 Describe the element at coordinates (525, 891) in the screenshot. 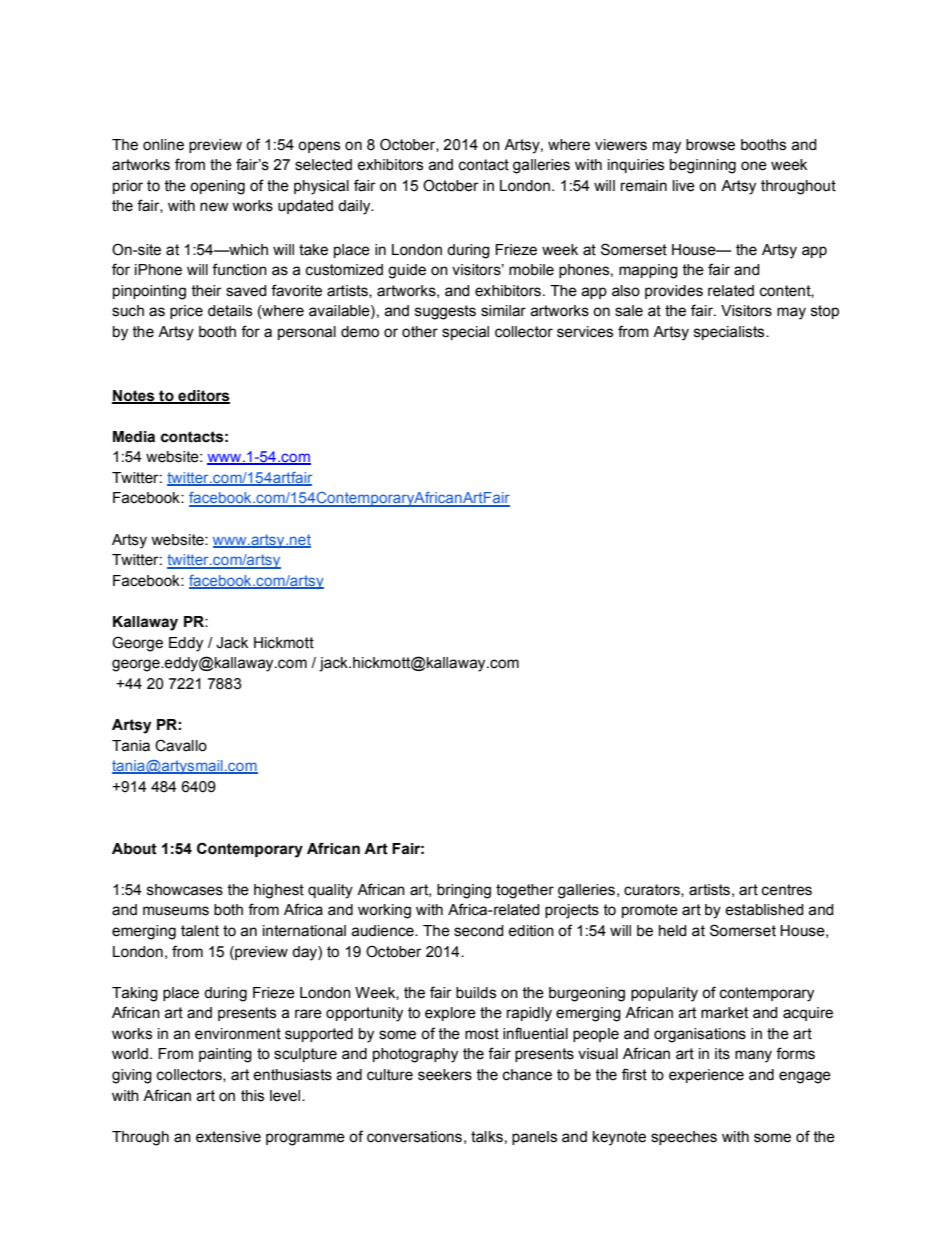

I see `together` at that location.
